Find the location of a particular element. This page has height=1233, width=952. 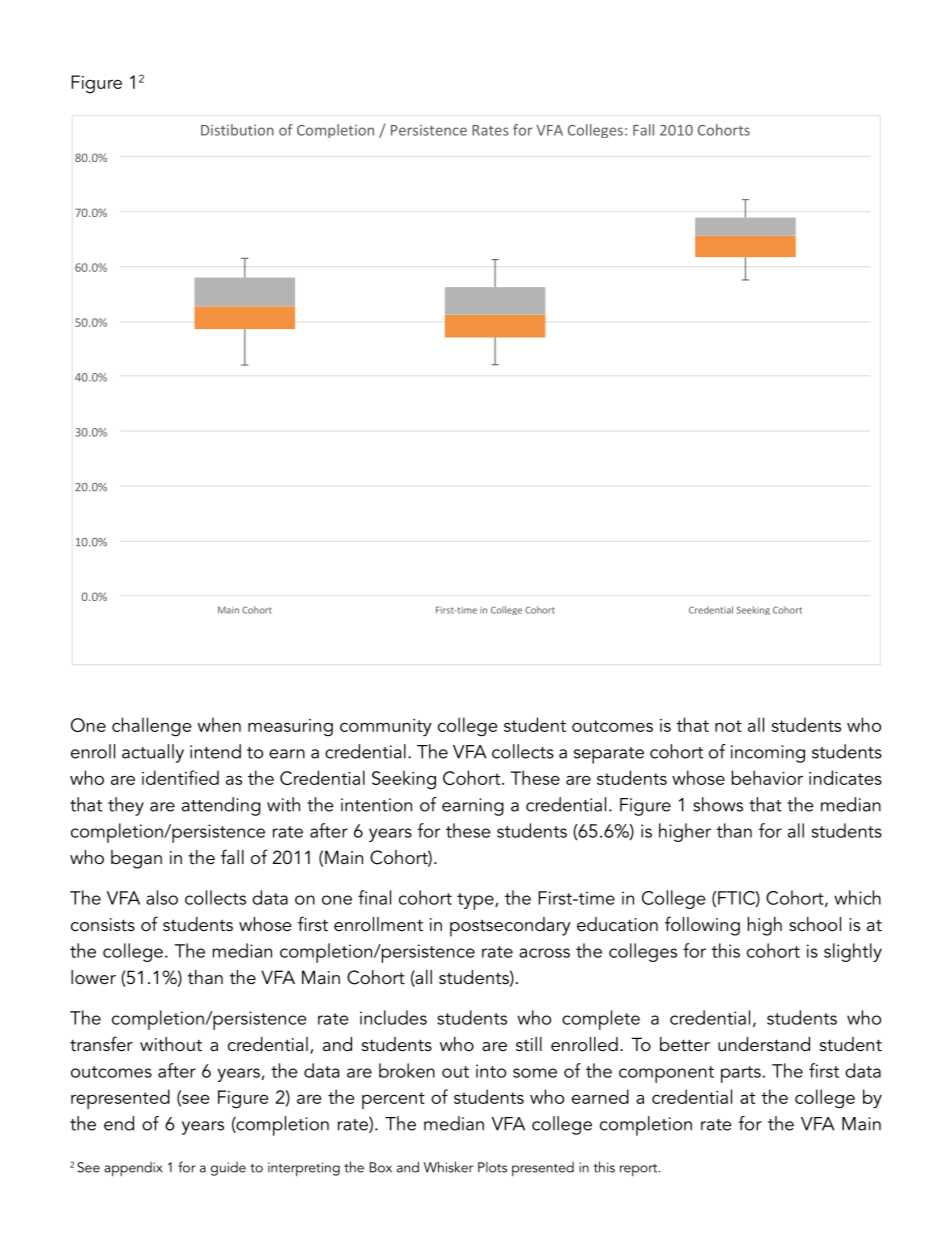

transfer is located at coordinates (101, 1044).
